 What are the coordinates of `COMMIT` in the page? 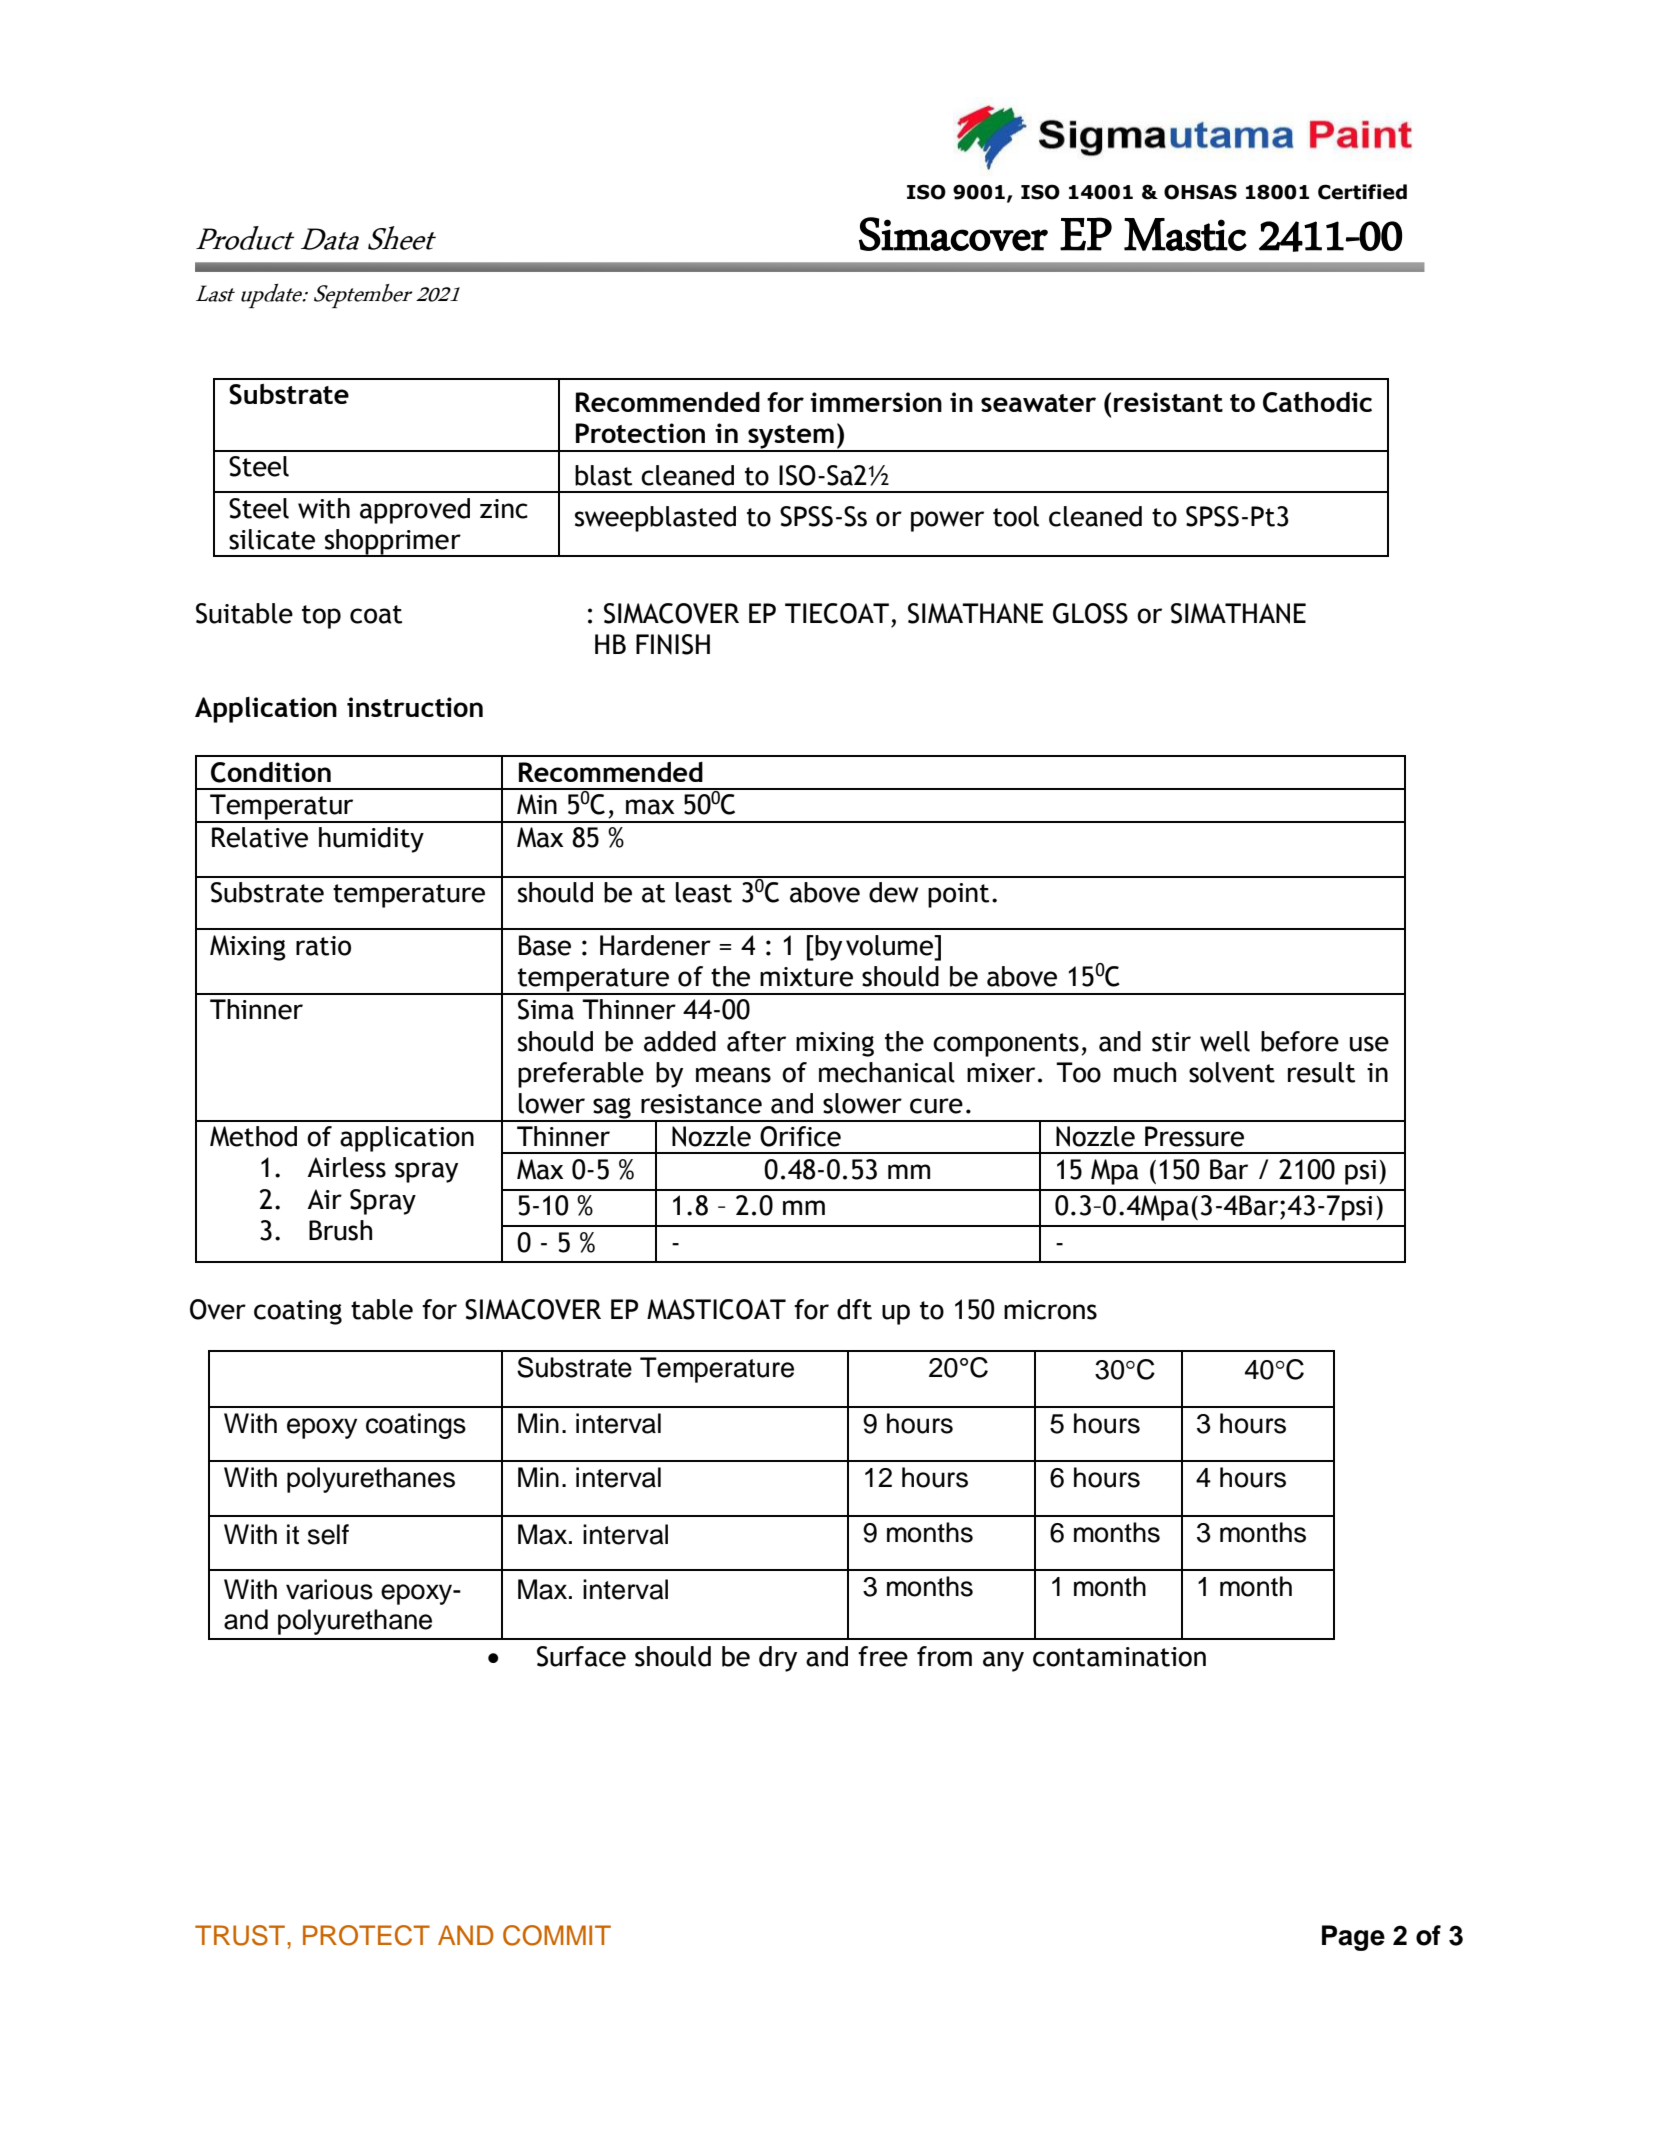 It's located at (557, 1935).
